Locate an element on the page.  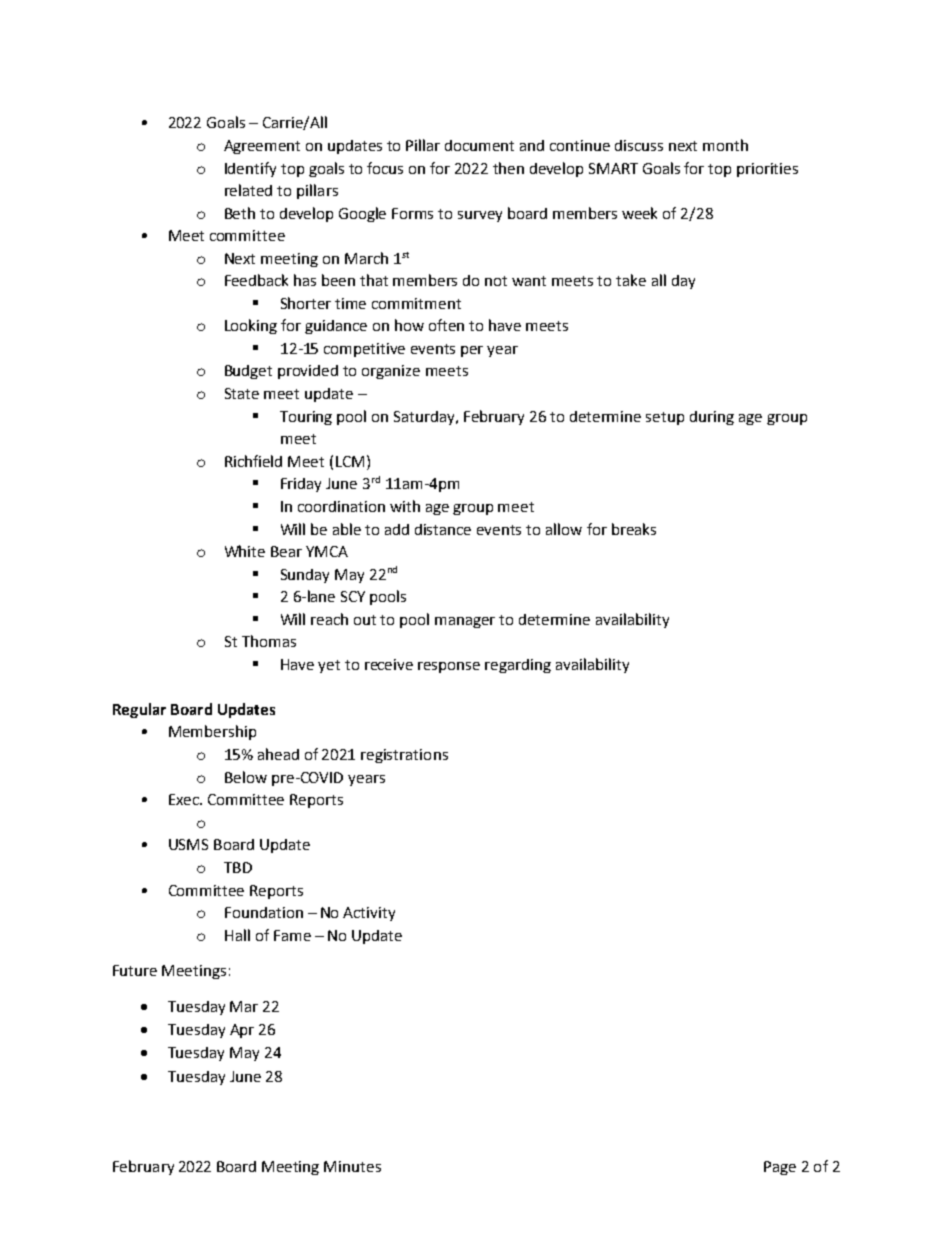
Identify is located at coordinates (250, 169).
